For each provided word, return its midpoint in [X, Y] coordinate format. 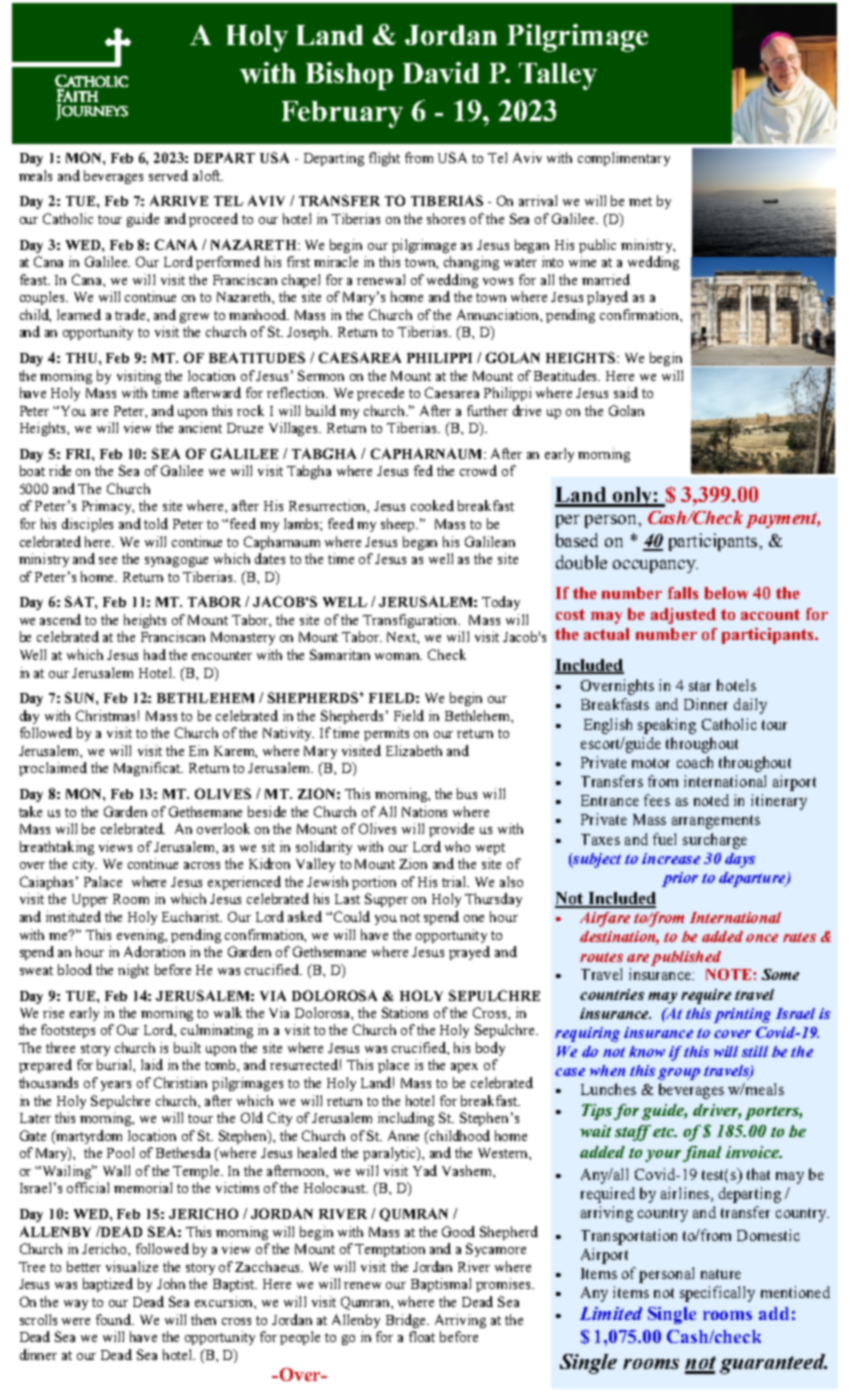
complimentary [624, 159]
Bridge [407, 1321]
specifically [717, 1294]
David [441, 72]
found [115, 1319]
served [168, 175]
